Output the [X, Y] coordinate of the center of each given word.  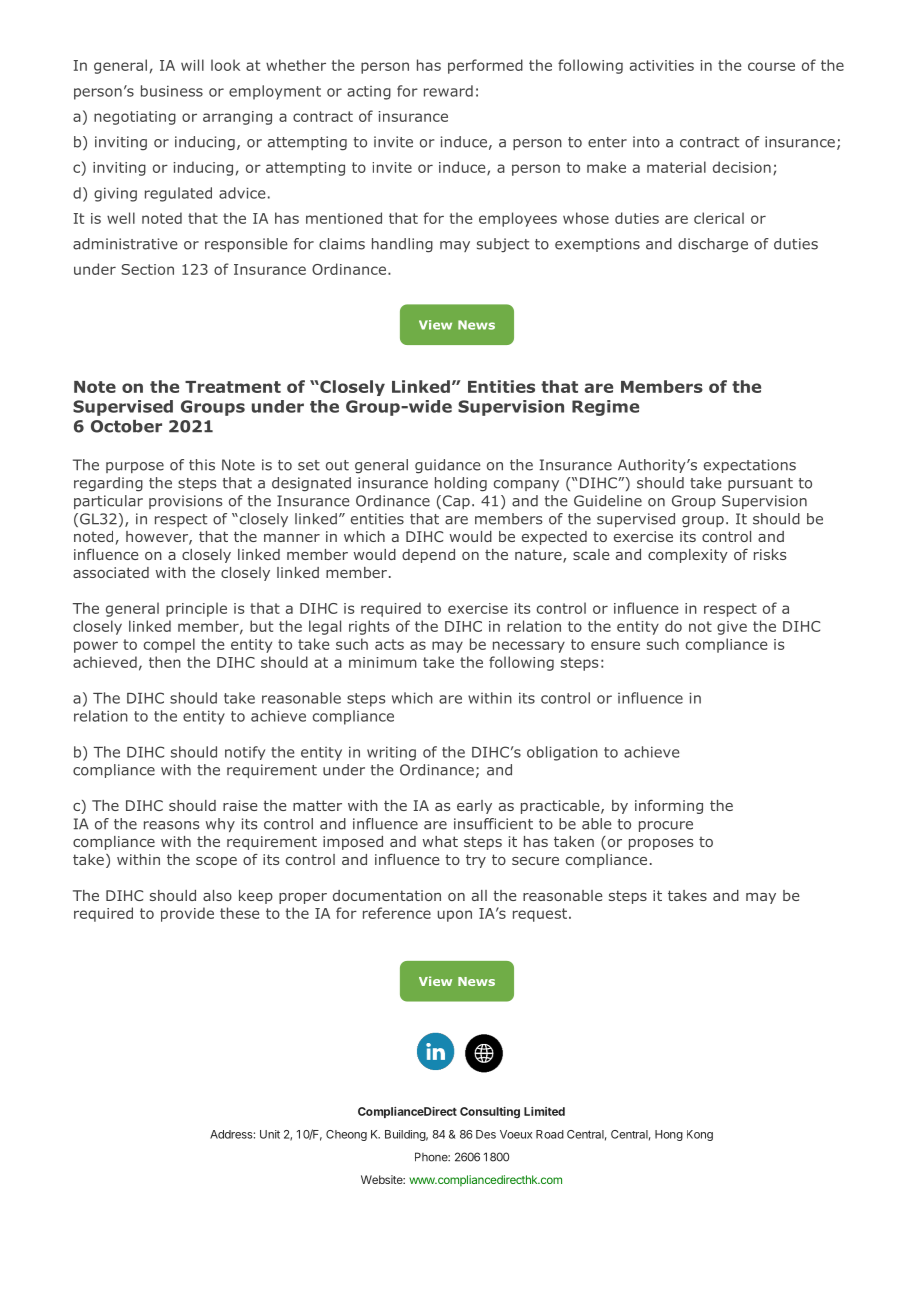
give [732, 628]
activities [662, 65]
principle [196, 609]
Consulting [490, 1112]
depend [428, 556]
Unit [270, 1134]
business [172, 91]
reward [448, 91]
